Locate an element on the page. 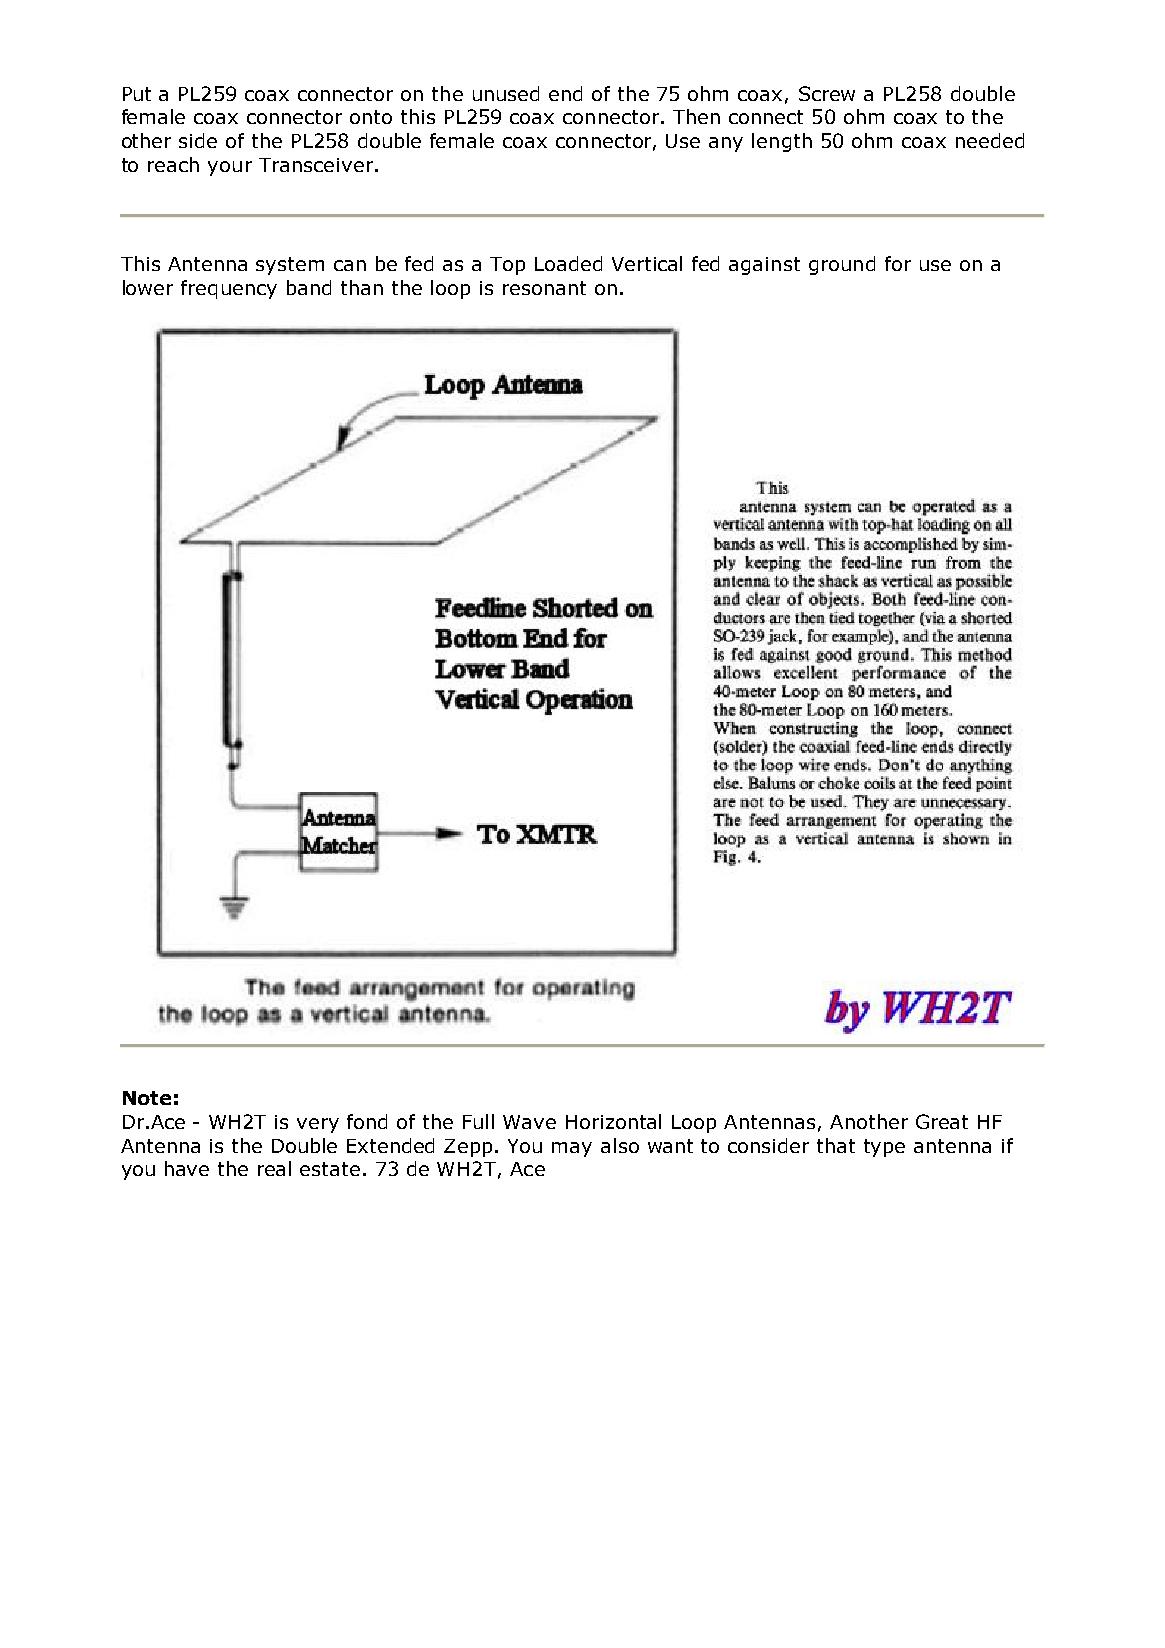 The image size is (1165, 1648). your is located at coordinates (230, 168).
